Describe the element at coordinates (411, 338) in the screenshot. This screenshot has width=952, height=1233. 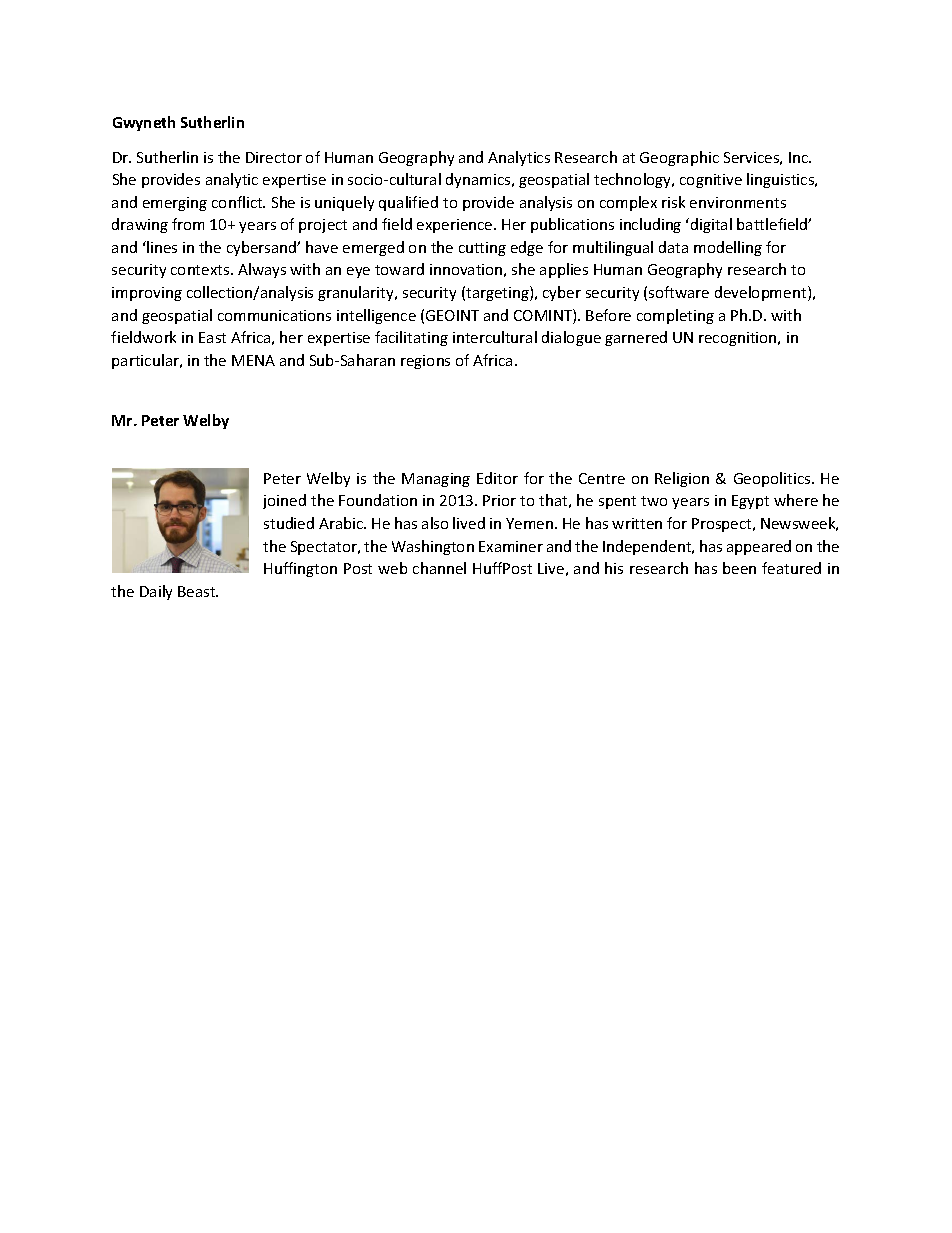
I see `facilitating` at that location.
